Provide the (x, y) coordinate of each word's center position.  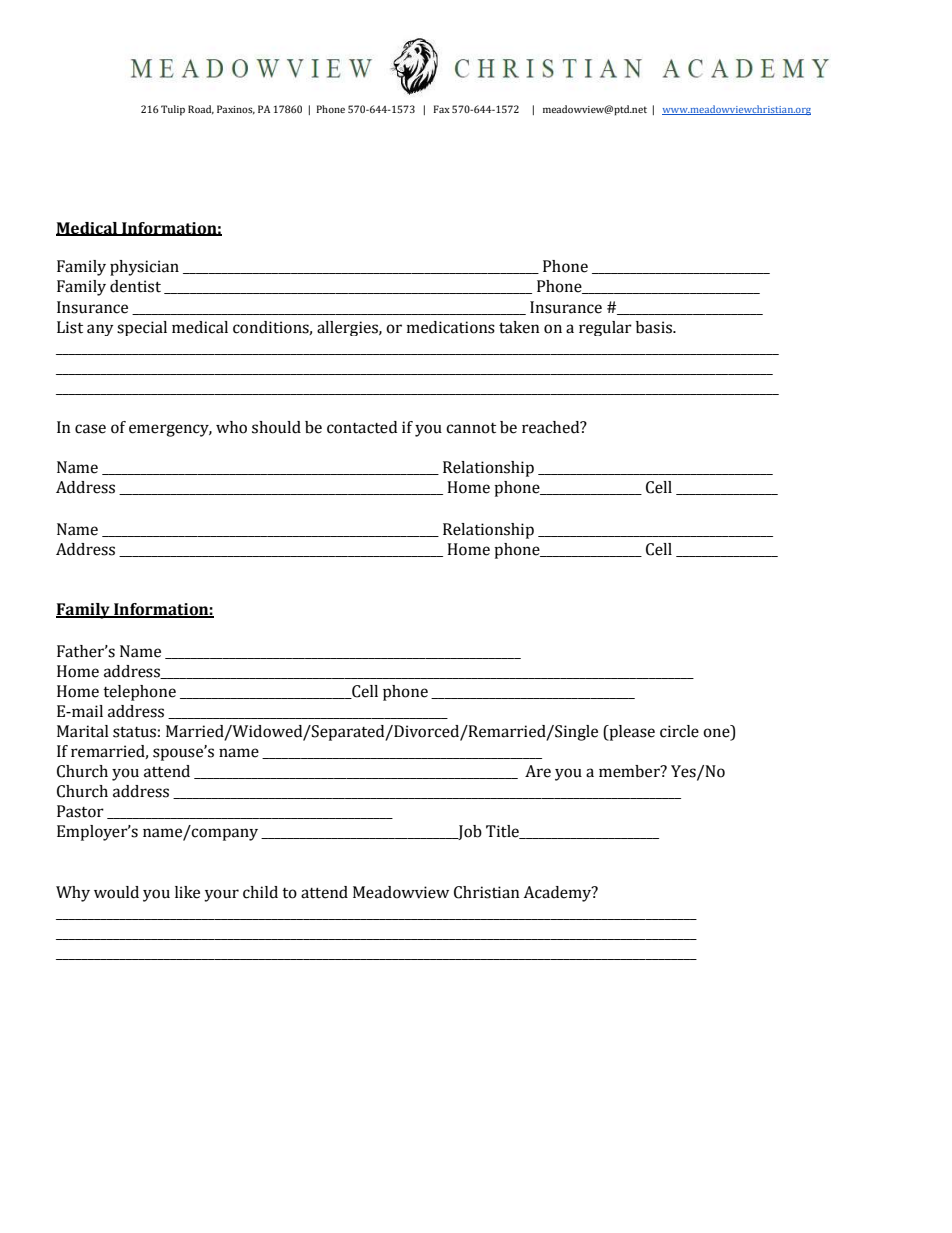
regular (605, 328)
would (116, 892)
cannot (471, 428)
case (90, 429)
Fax (441, 109)
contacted (362, 427)
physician (144, 268)
